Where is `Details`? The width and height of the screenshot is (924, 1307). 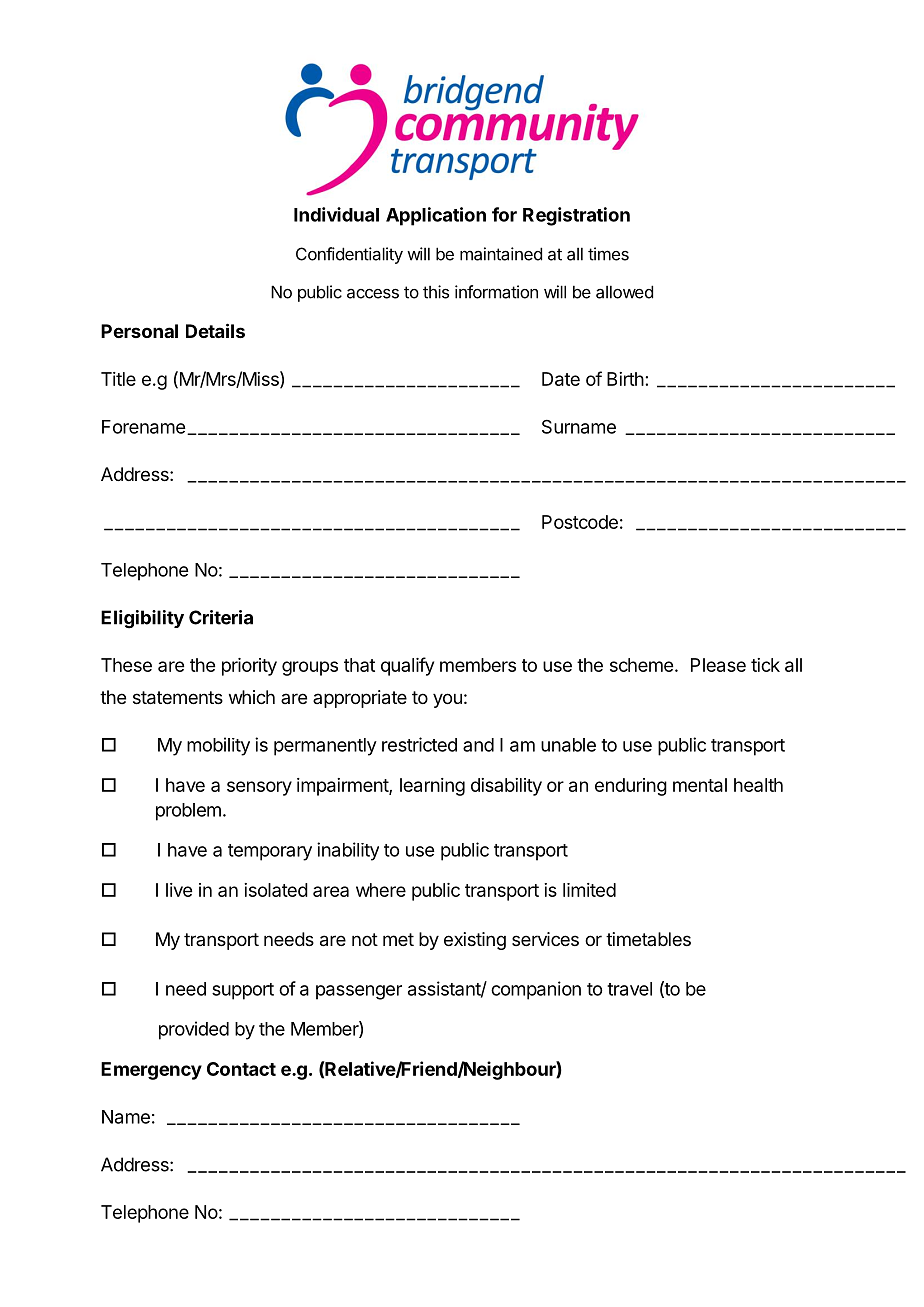
Details is located at coordinates (215, 330).
